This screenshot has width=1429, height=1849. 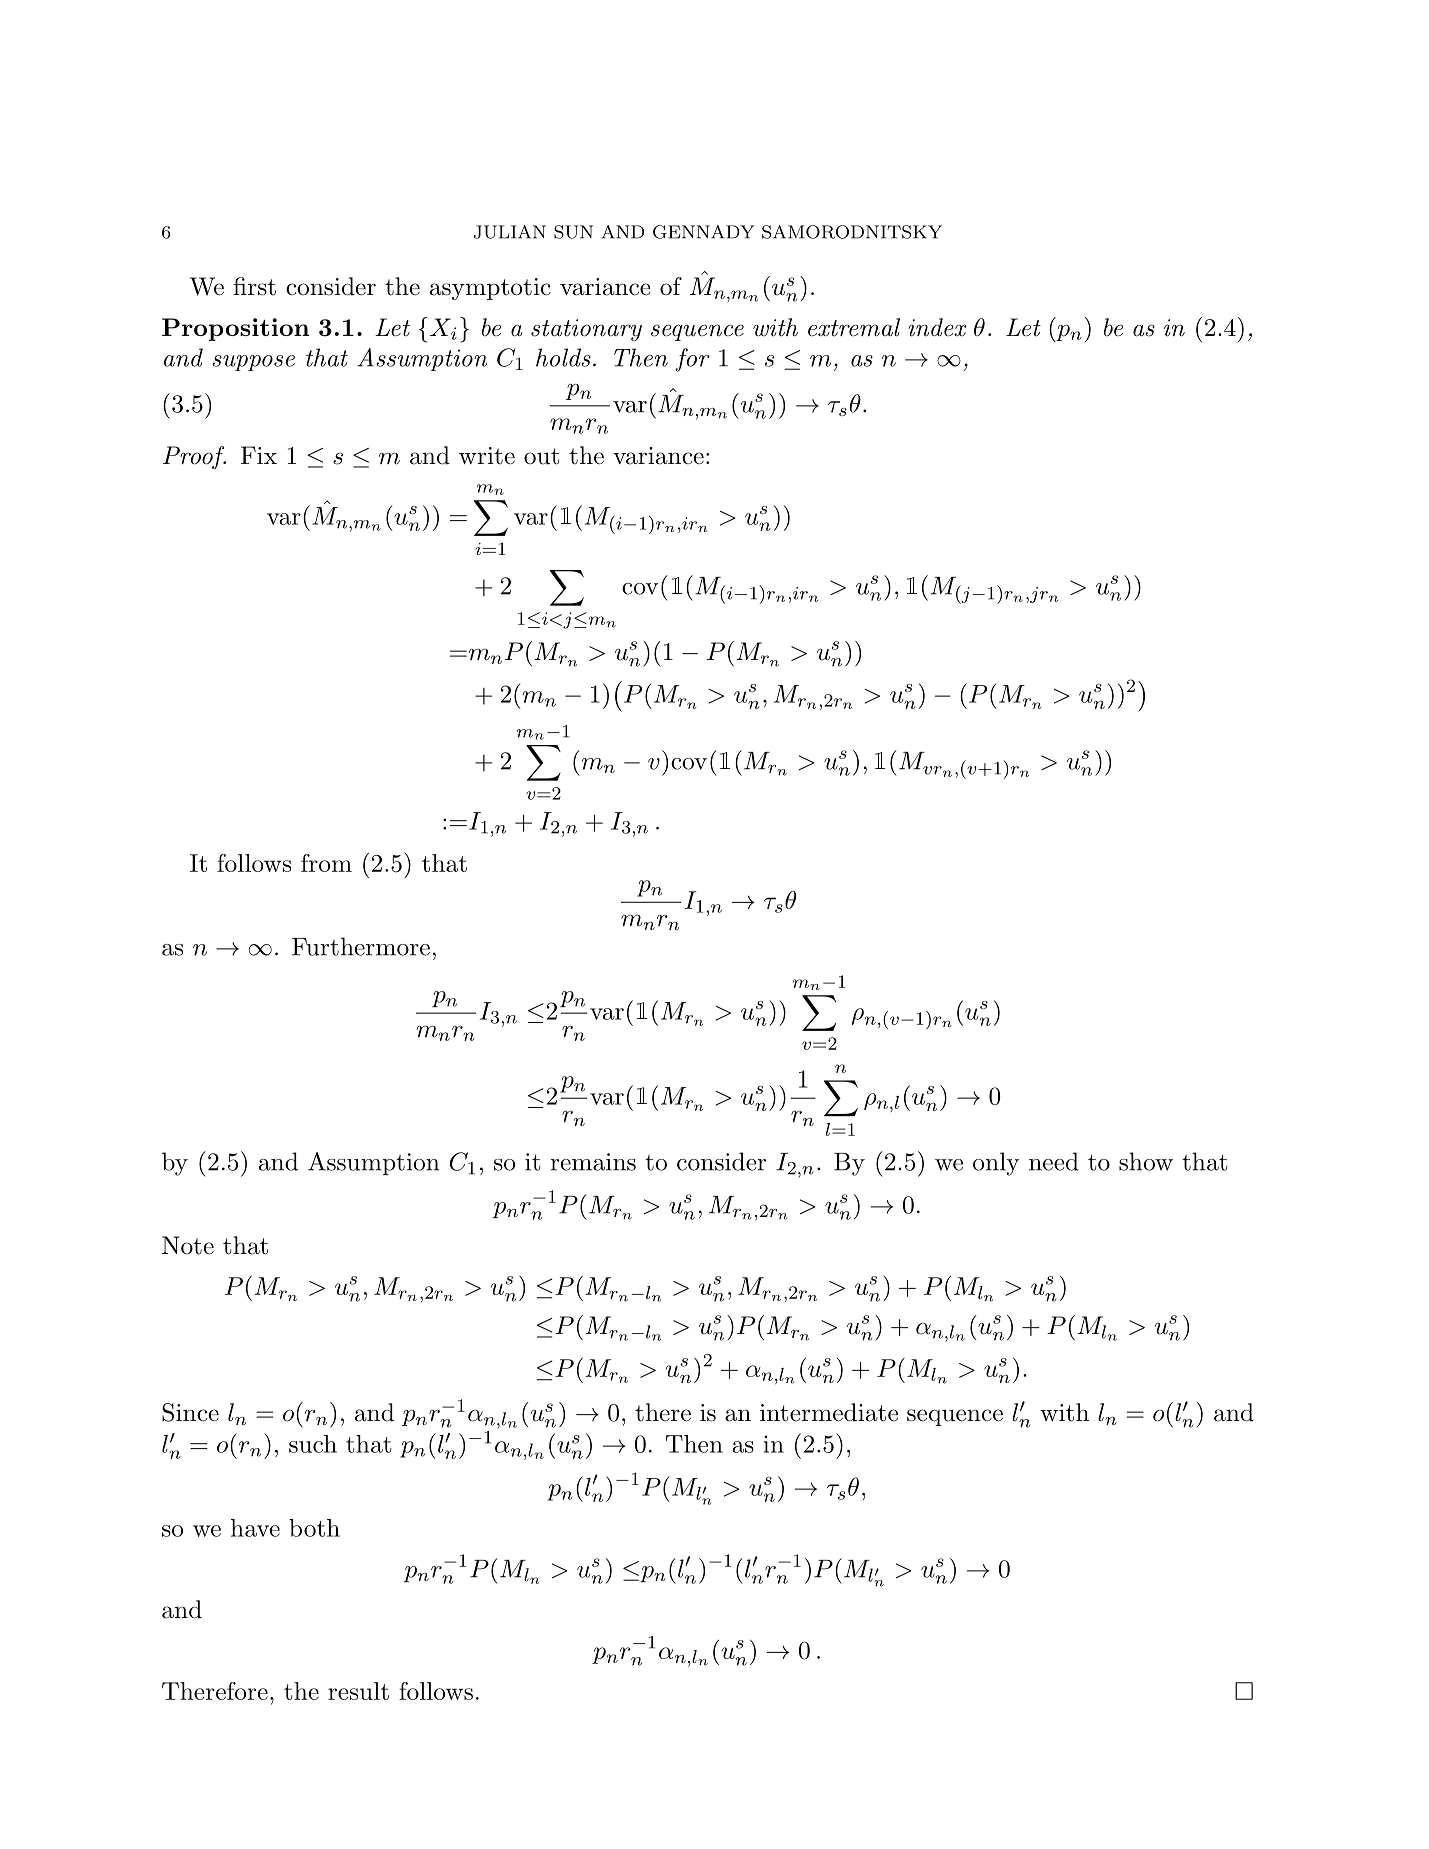 What do you see at coordinates (937, 327) in the screenshot?
I see `index` at bounding box center [937, 327].
